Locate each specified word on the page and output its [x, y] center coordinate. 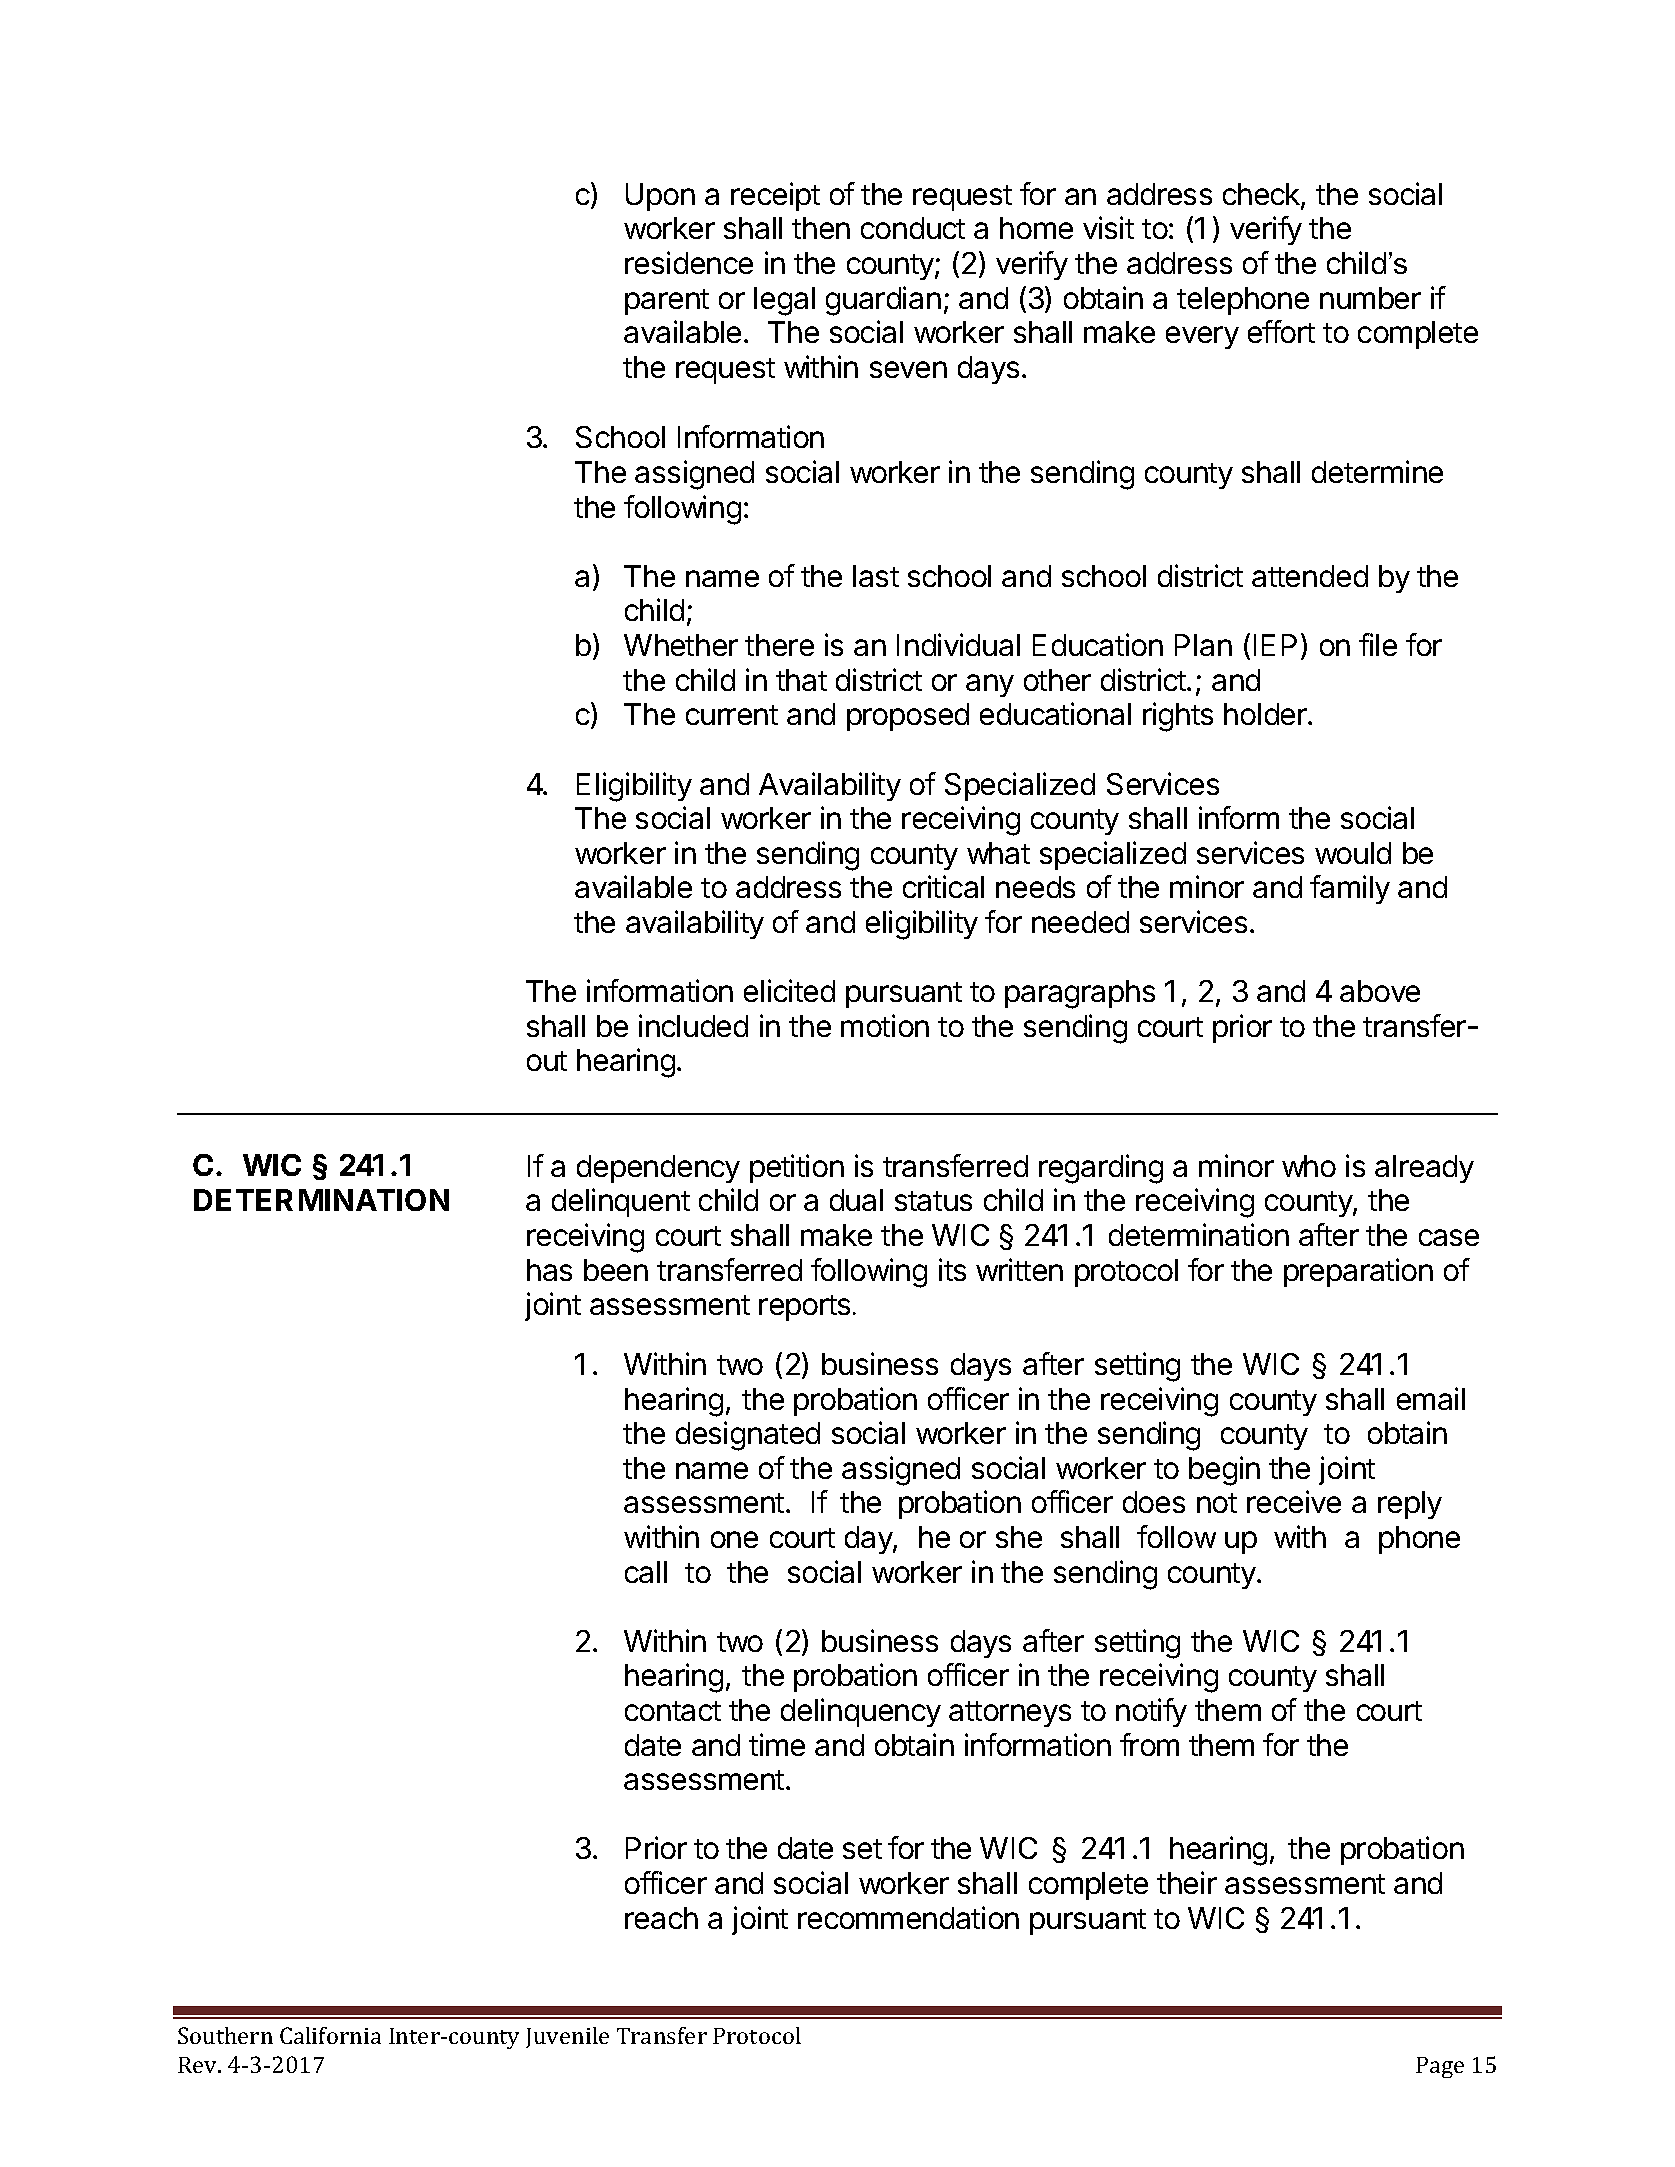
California [330, 2035]
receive [1294, 1501]
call [646, 1572]
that [801, 680]
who [1309, 1166]
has [549, 1270]
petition [797, 1168]
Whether [681, 645]
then [821, 228]
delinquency [861, 1712]
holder [1266, 714]
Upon [660, 197]
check [1262, 195]
